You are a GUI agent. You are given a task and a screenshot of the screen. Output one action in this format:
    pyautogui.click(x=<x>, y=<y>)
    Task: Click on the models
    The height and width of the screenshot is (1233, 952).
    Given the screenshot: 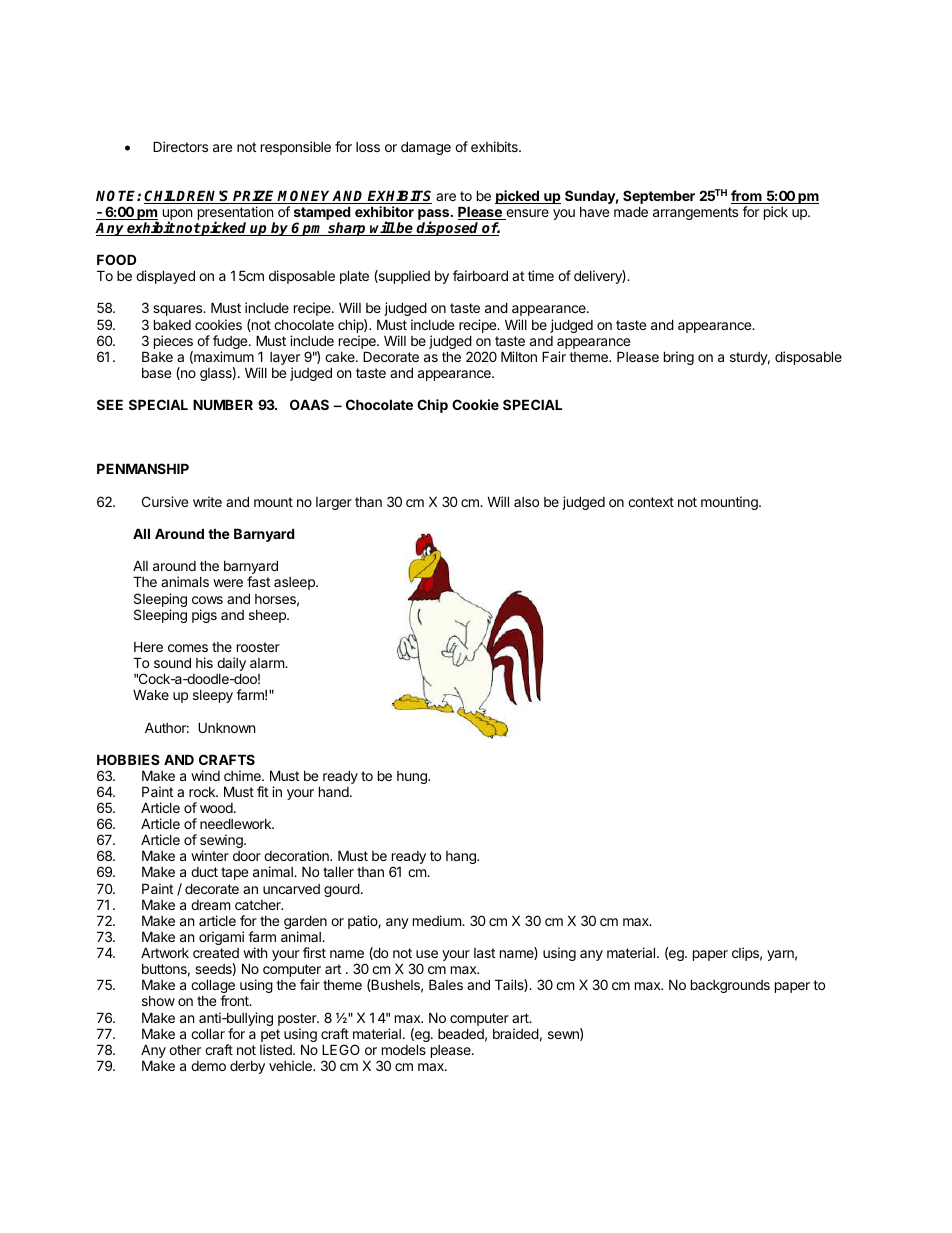 What is the action you would take?
    pyautogui.click(x=404, y=1049)
